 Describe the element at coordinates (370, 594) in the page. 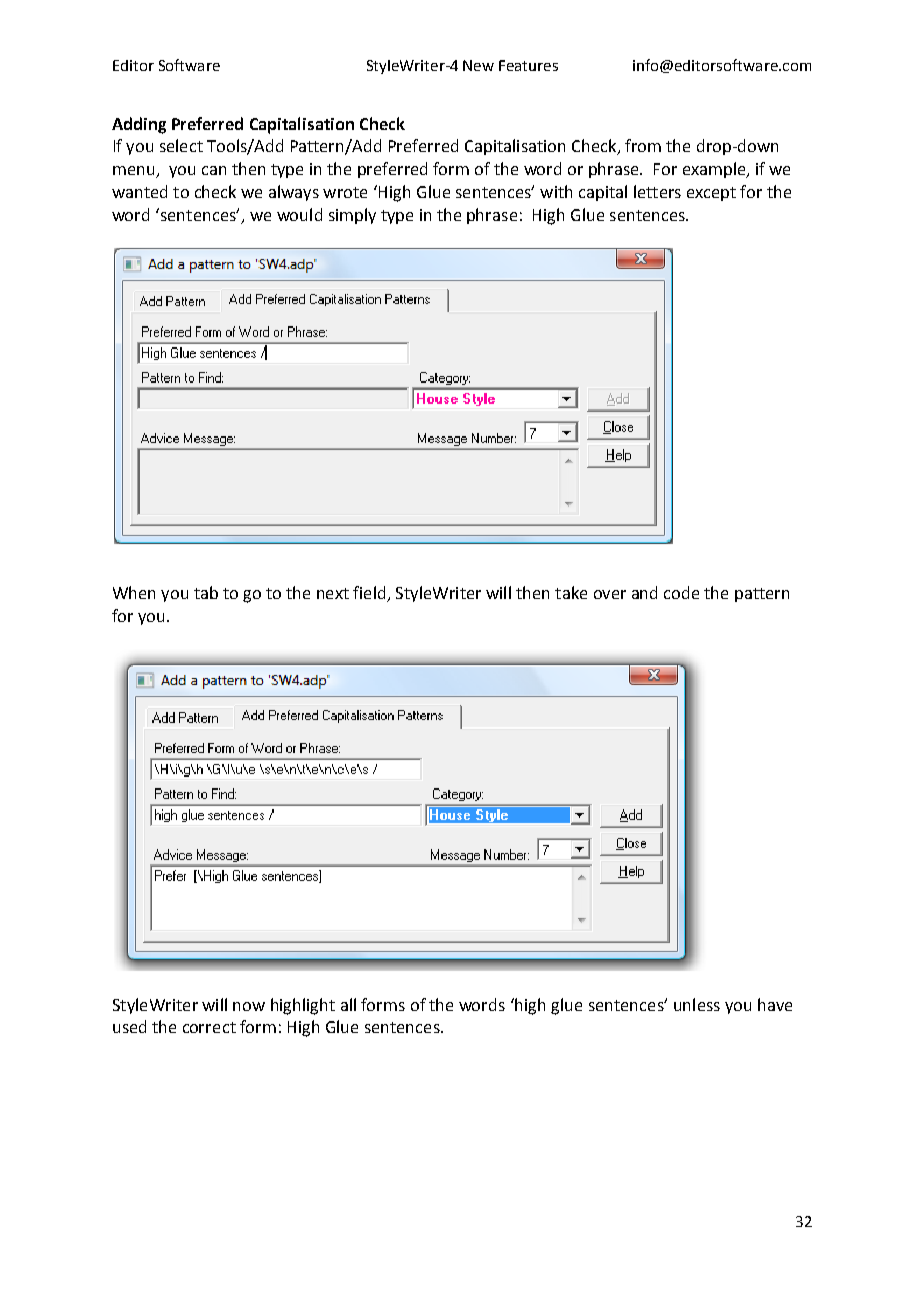

I see `field` at that location.
